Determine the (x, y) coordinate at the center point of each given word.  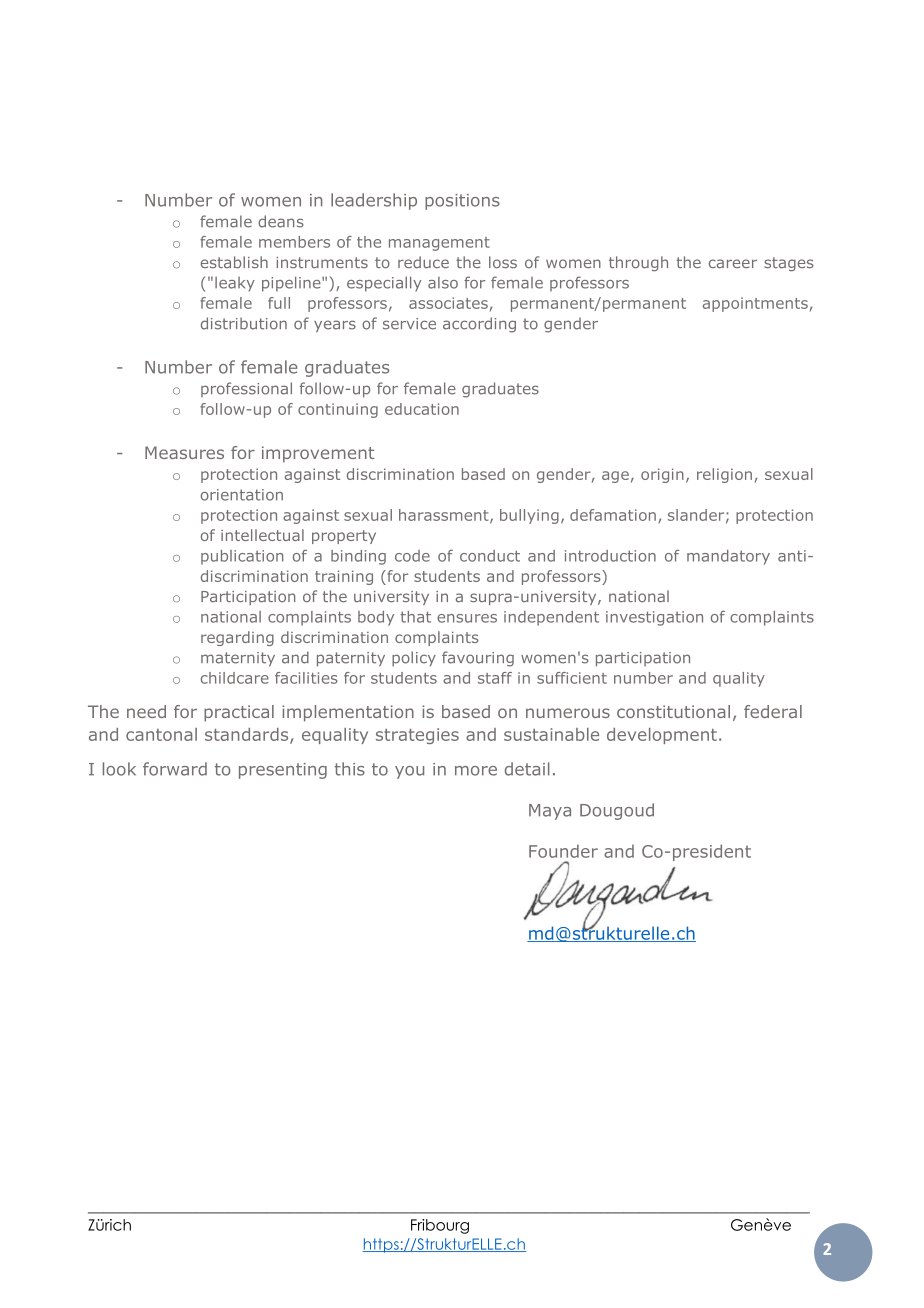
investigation (654, 618)
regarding (237, 638)
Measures (184, 452)
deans (281, 221)
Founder (563, 851)
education (422, 409)
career (733, 264)
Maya (550, 812)
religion (724, 475)
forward (175, 769)
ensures (467, 618)
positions (462, 202)
